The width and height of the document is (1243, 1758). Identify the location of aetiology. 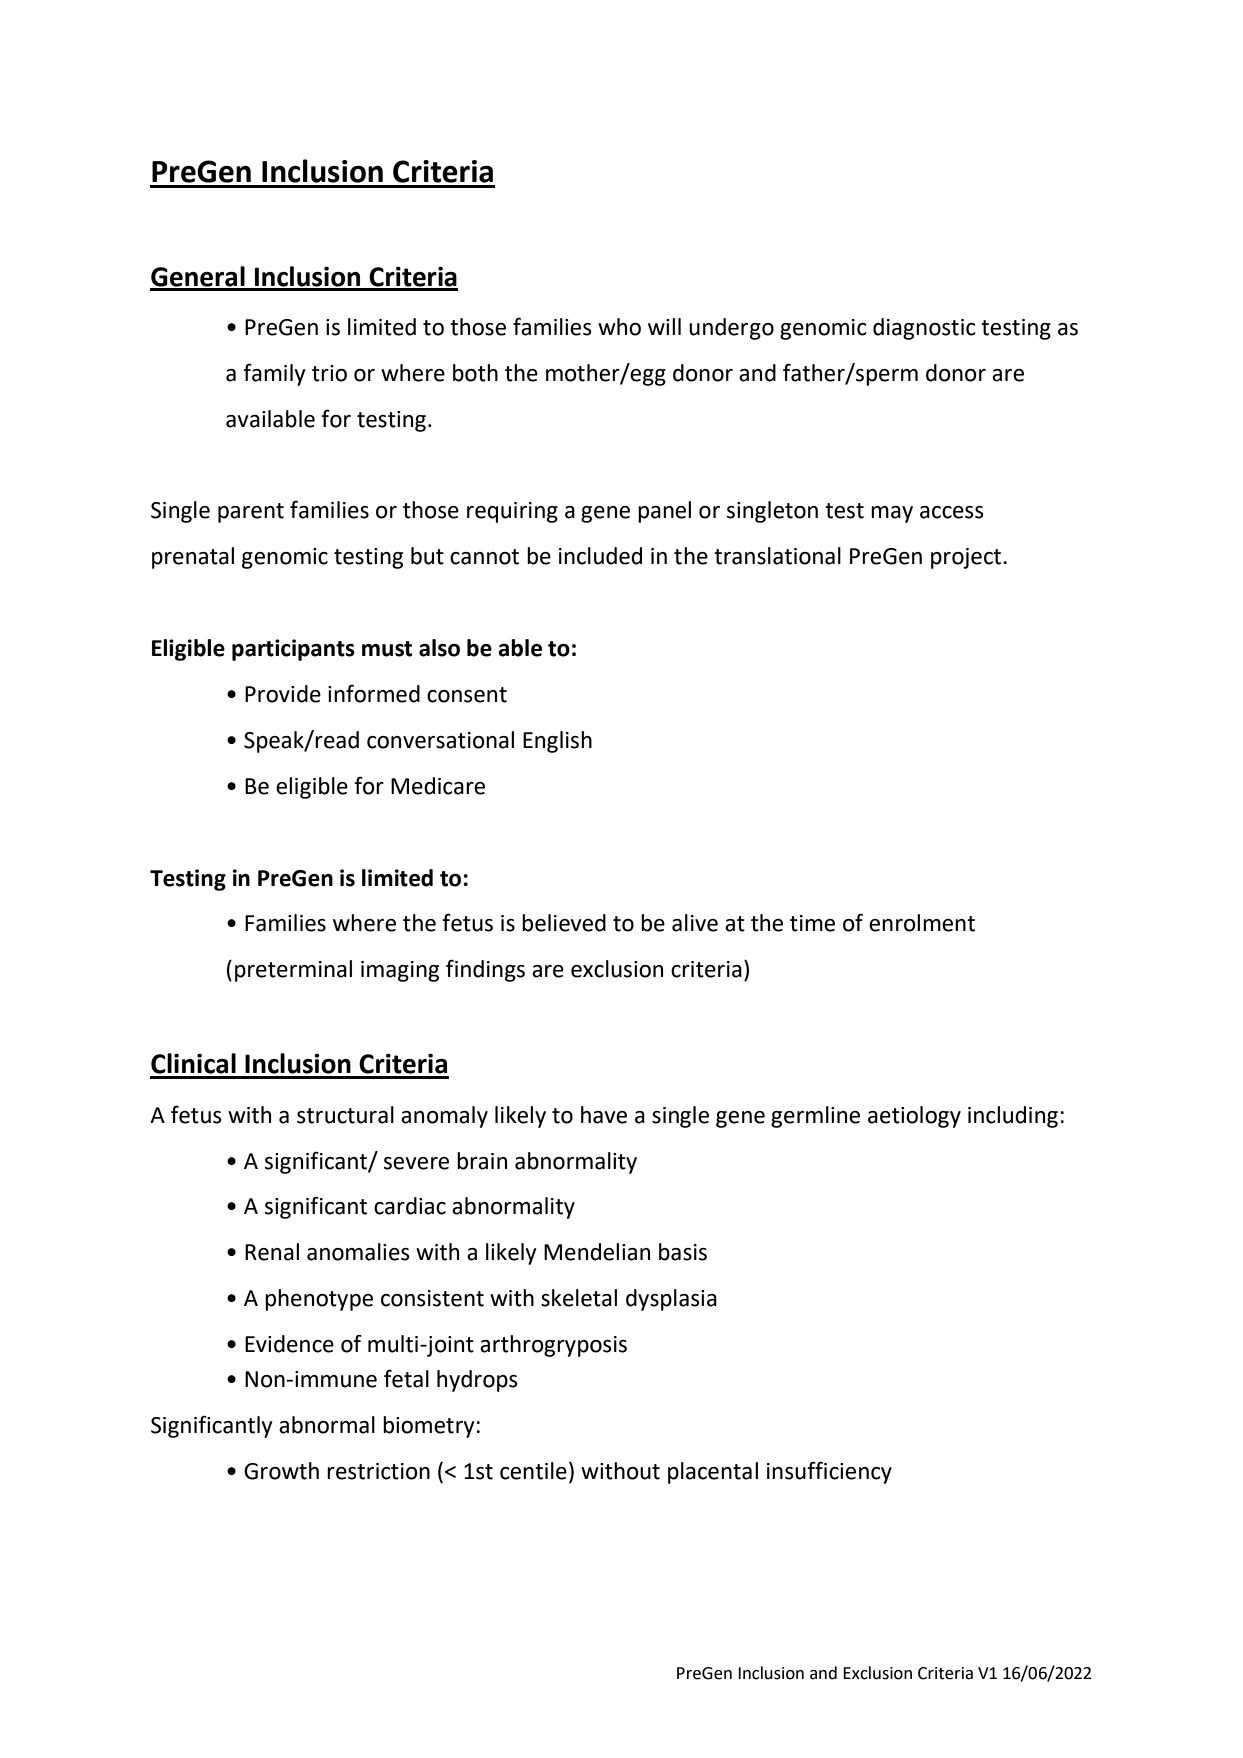
(914, 1117).
